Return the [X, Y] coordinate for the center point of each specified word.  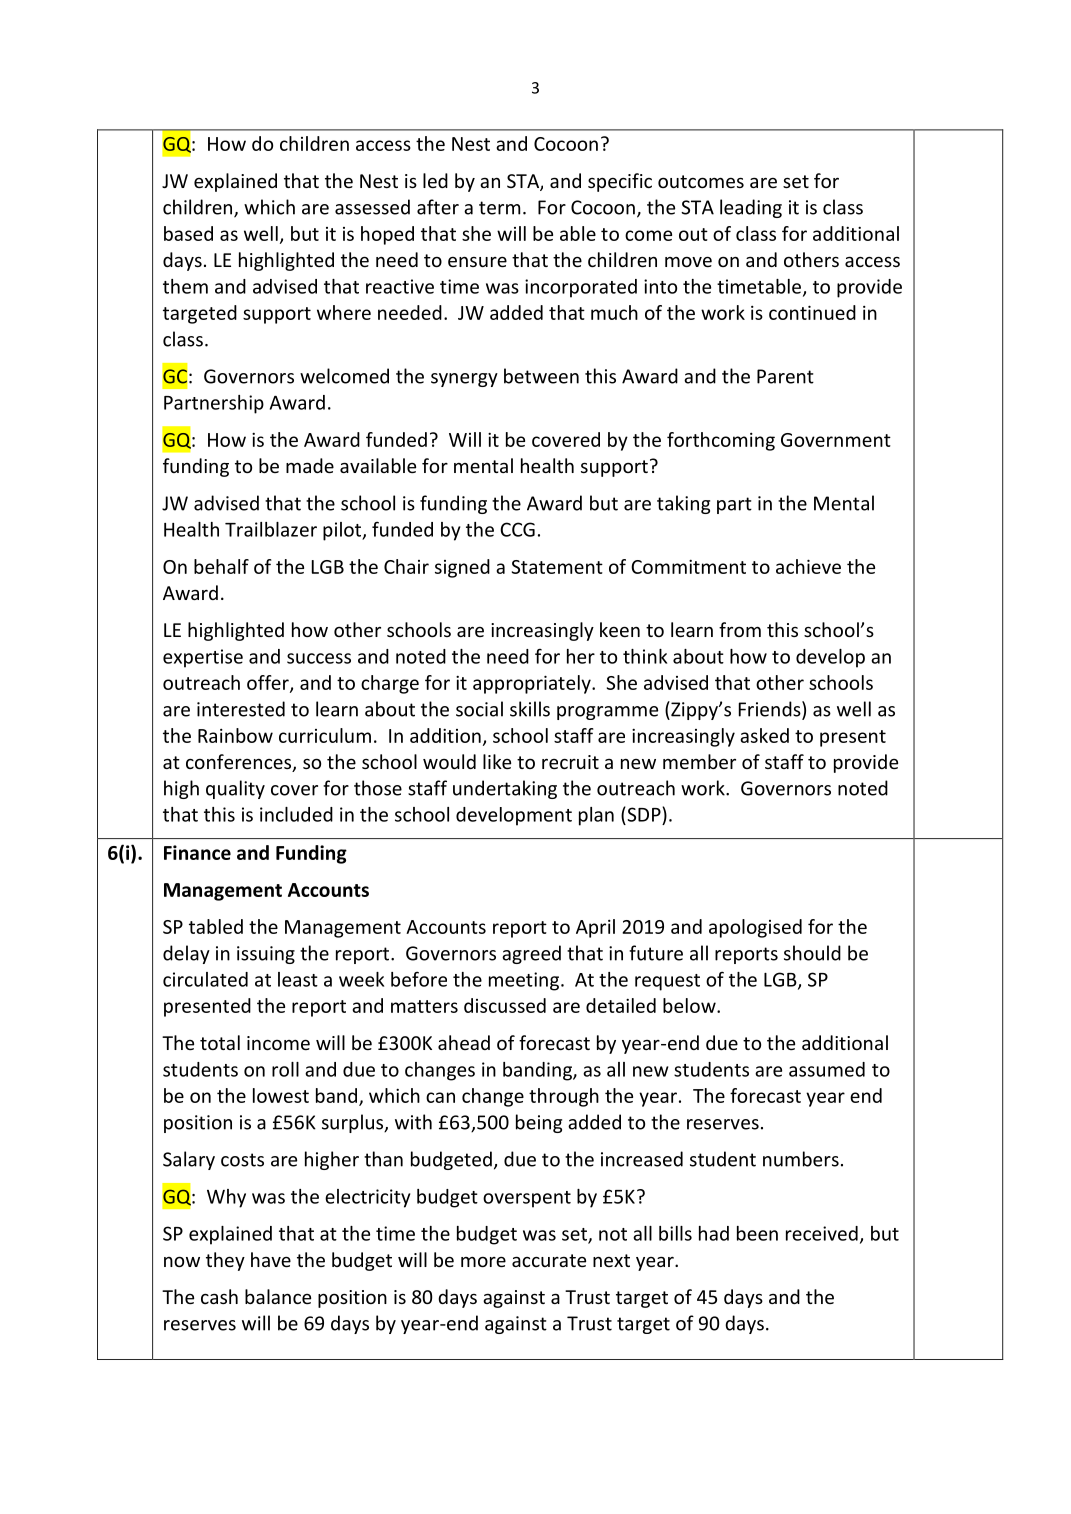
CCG [517, 529]
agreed [531, 954]
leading [751, 208]
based [188, 233]
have [271, 1259]
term [499, 208]
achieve [808, 566]
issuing [266, 955]
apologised [755, 928]
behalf [221, 566]
